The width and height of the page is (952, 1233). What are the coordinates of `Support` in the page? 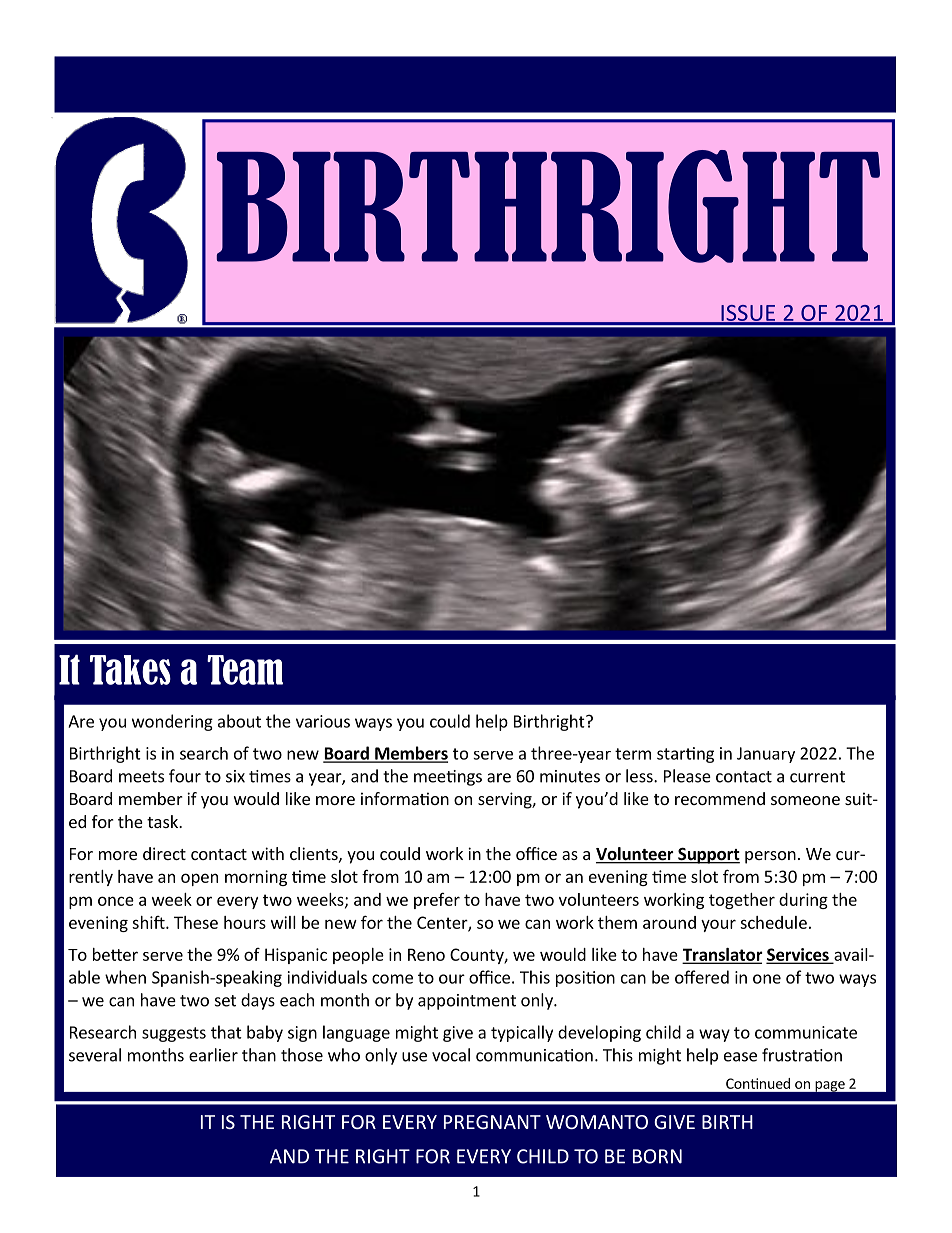 It's located at (708, 856).
